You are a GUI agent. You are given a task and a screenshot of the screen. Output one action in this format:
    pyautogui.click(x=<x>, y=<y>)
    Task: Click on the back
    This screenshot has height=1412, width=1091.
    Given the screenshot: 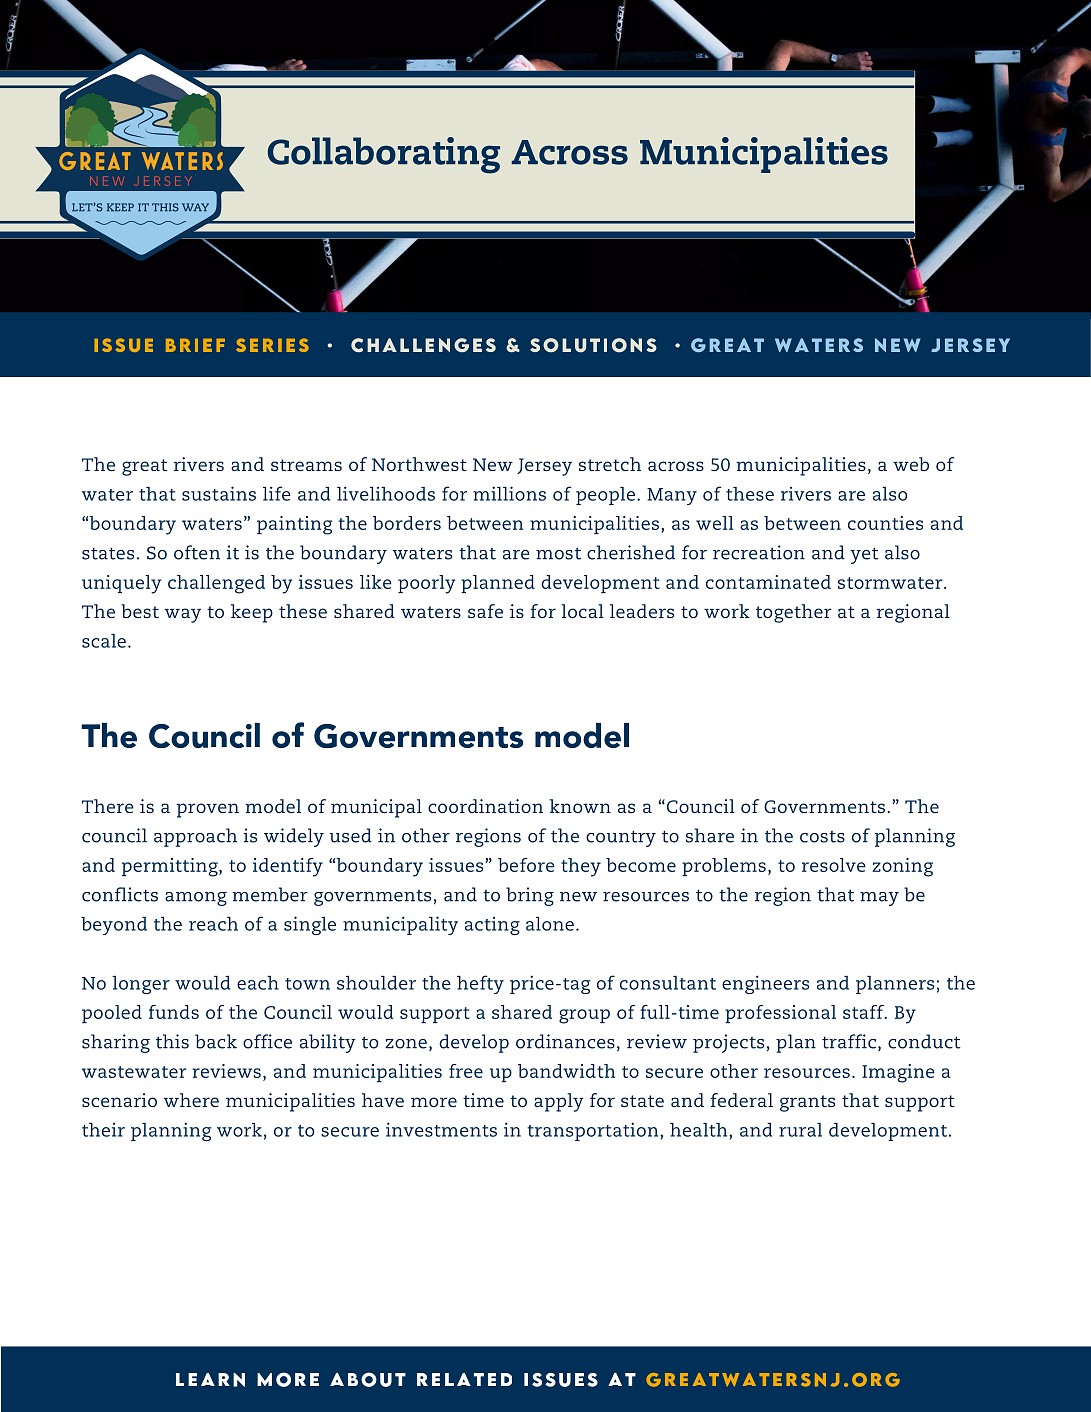 What is the action you would take?
    pyautogui.click(x=216, y=1041)
